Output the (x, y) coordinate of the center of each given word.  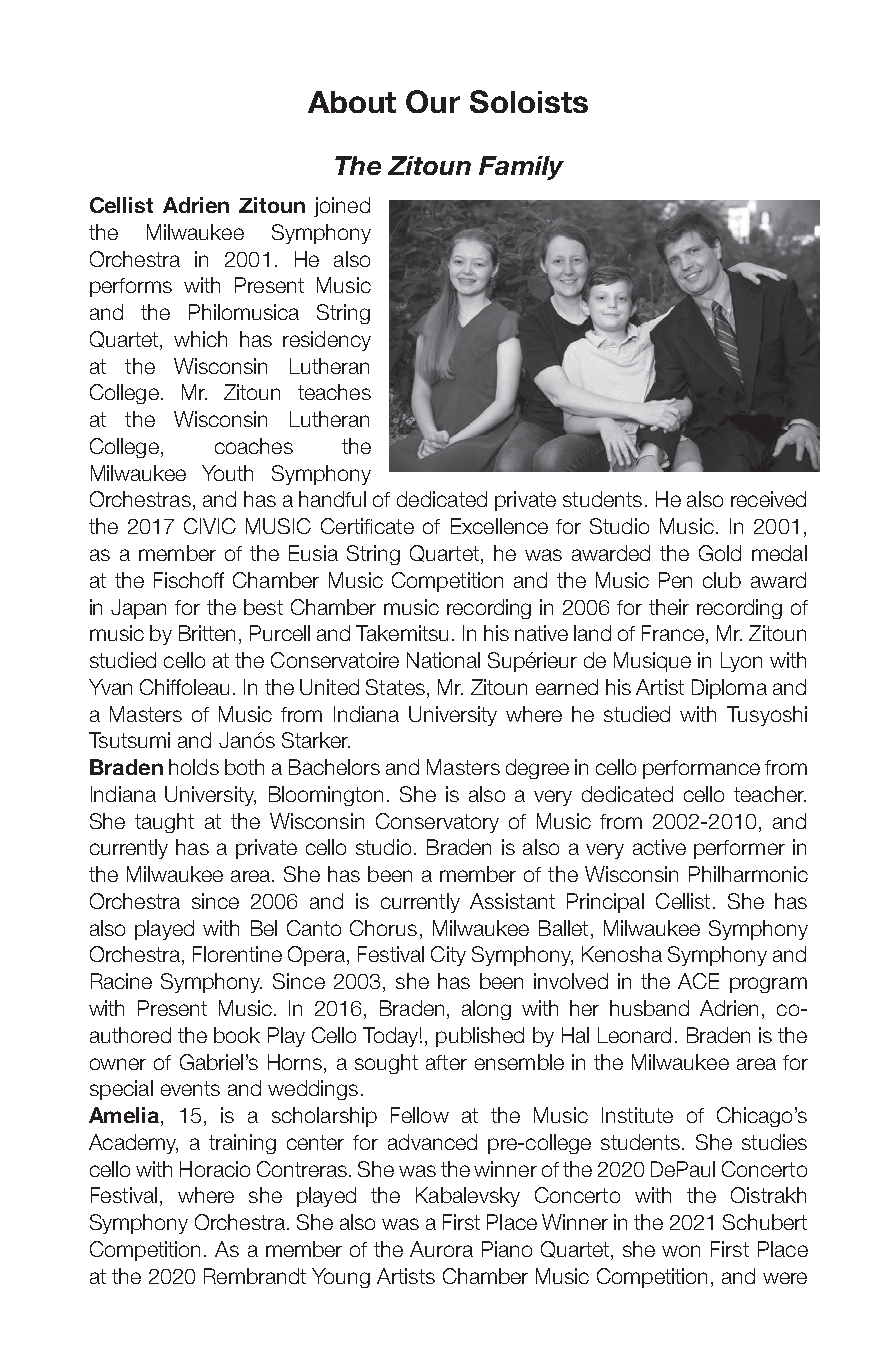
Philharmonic (748, 874)
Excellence (499, 526)
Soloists (529, 101)
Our (433, 101)
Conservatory (437, 823)
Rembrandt (255, 1276)
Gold (720, 553)
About (352, 102)
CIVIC (210, 526)
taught (164, 823)
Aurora (441, 1249)
